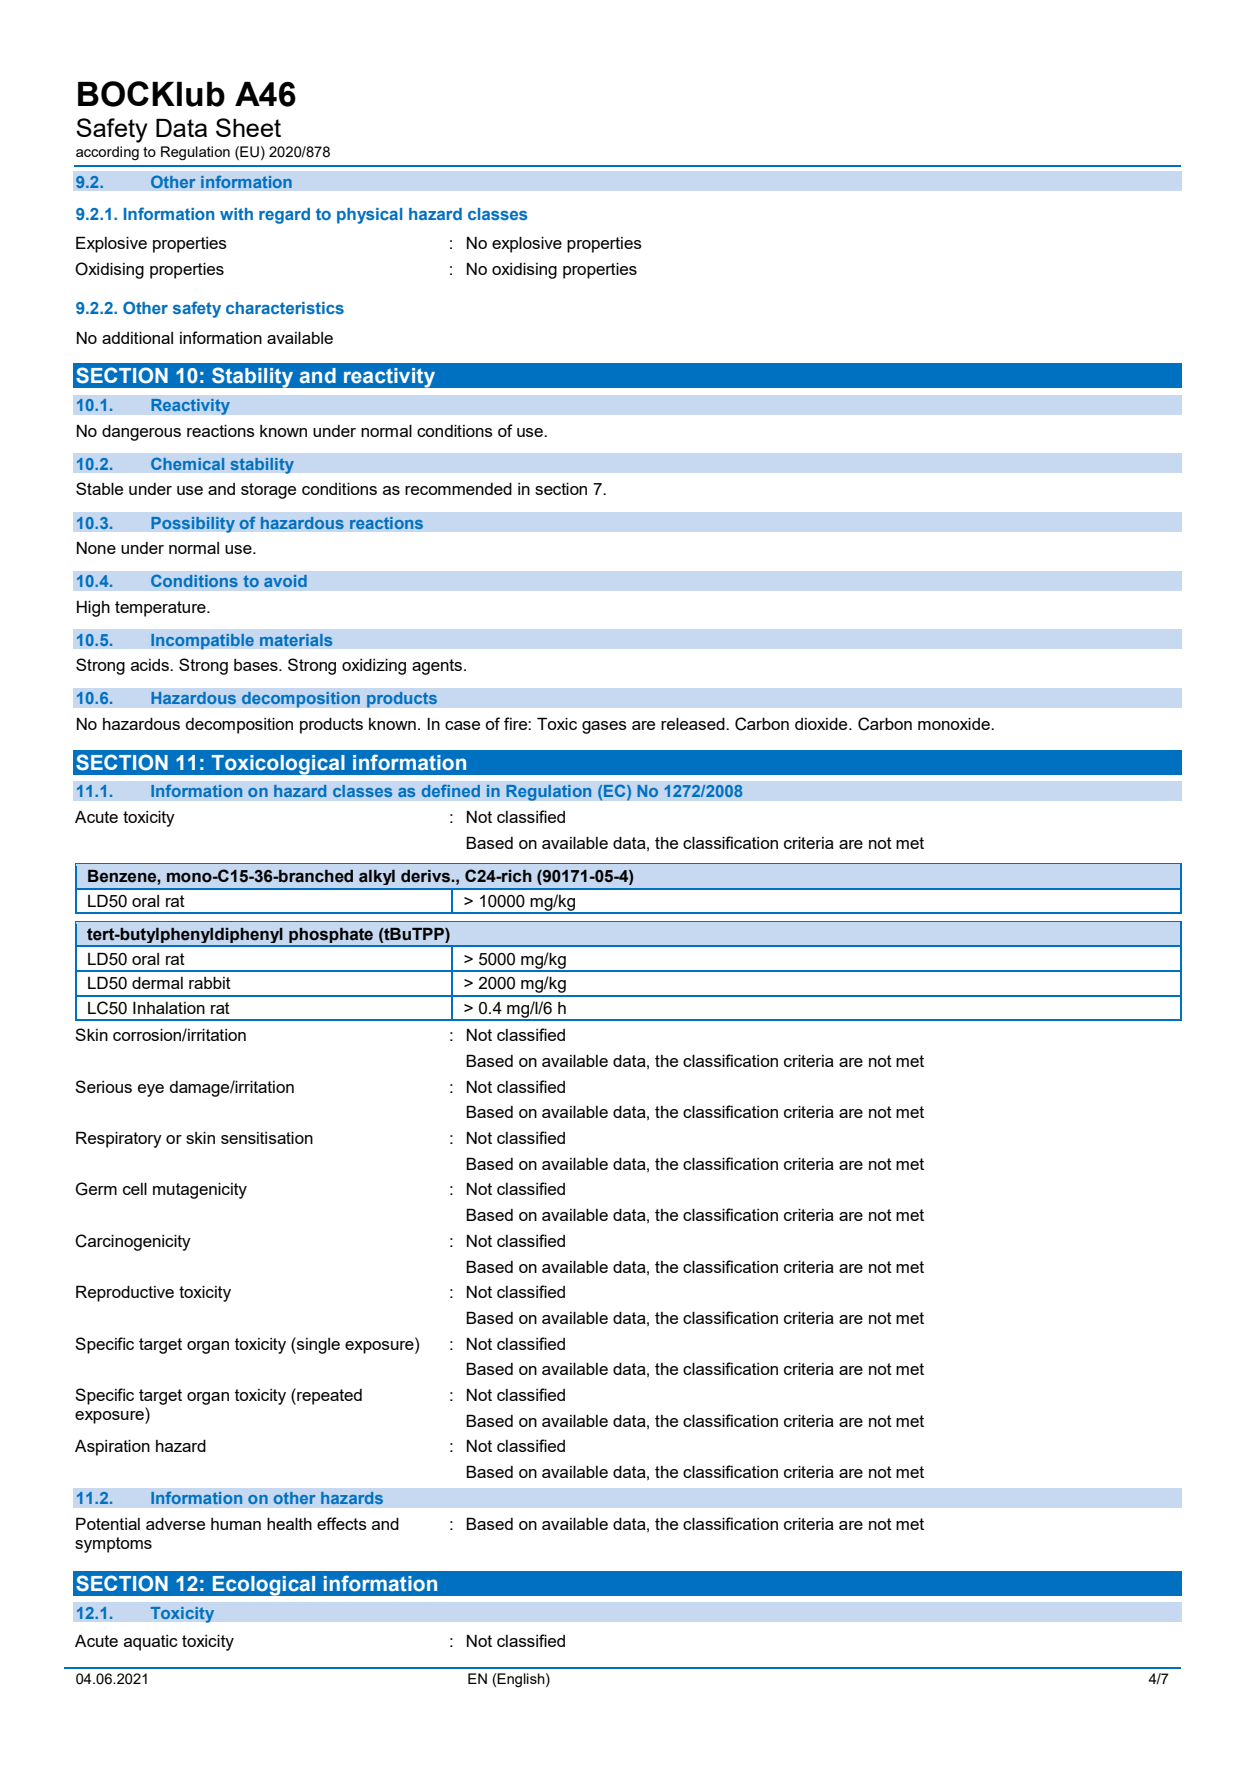  I want to click on physical, so click(369, 216).
